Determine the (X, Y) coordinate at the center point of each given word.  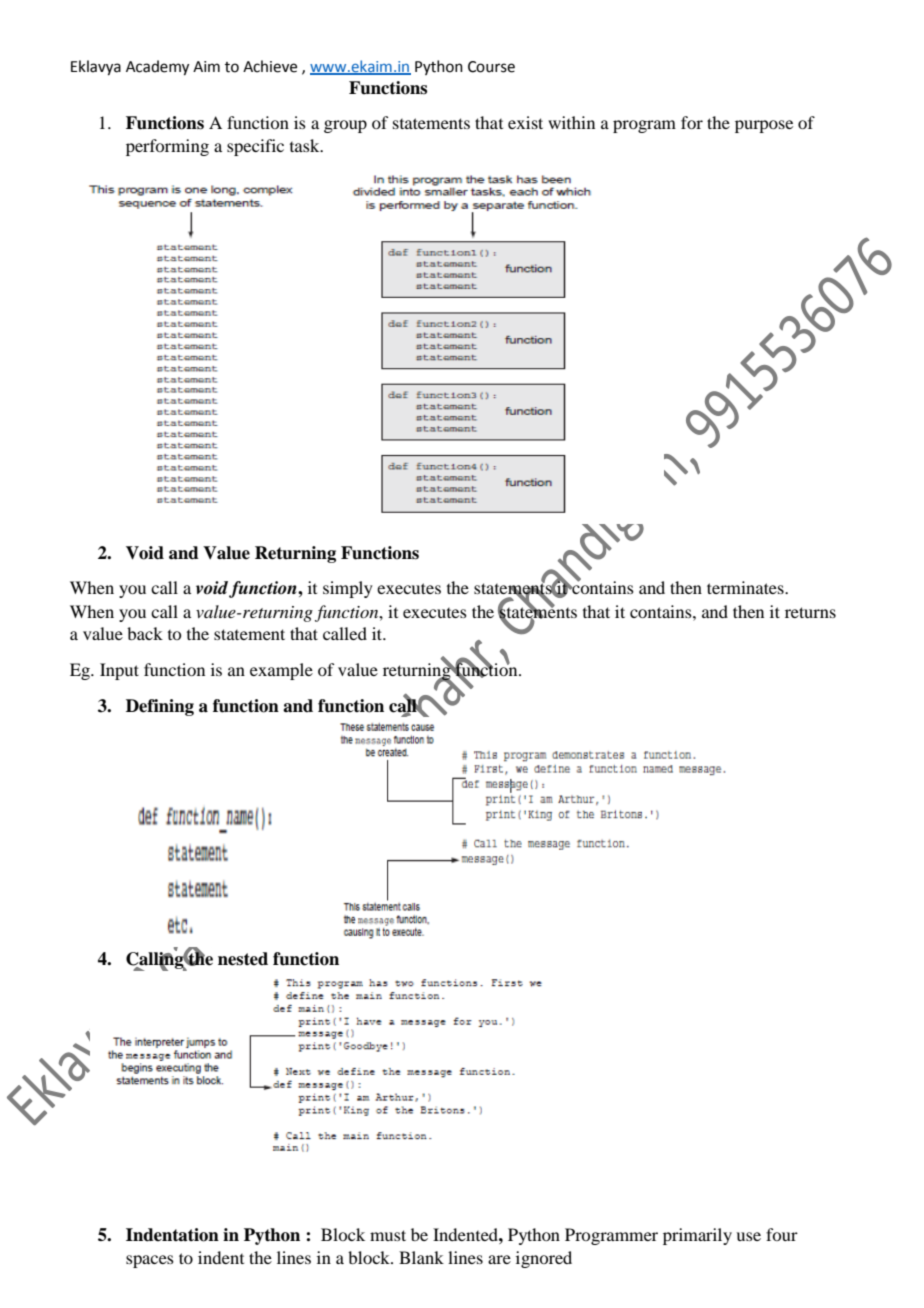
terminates (746, 587)
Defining (160, 707)
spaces (150, 1261)
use (748, 1236)
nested (243, 959)
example (281, 671)
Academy (157, 68)
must (388, 1235)
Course (491, 67)
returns (810, 612)
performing (167, 147)
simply (348, 589)
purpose (764, 126)
